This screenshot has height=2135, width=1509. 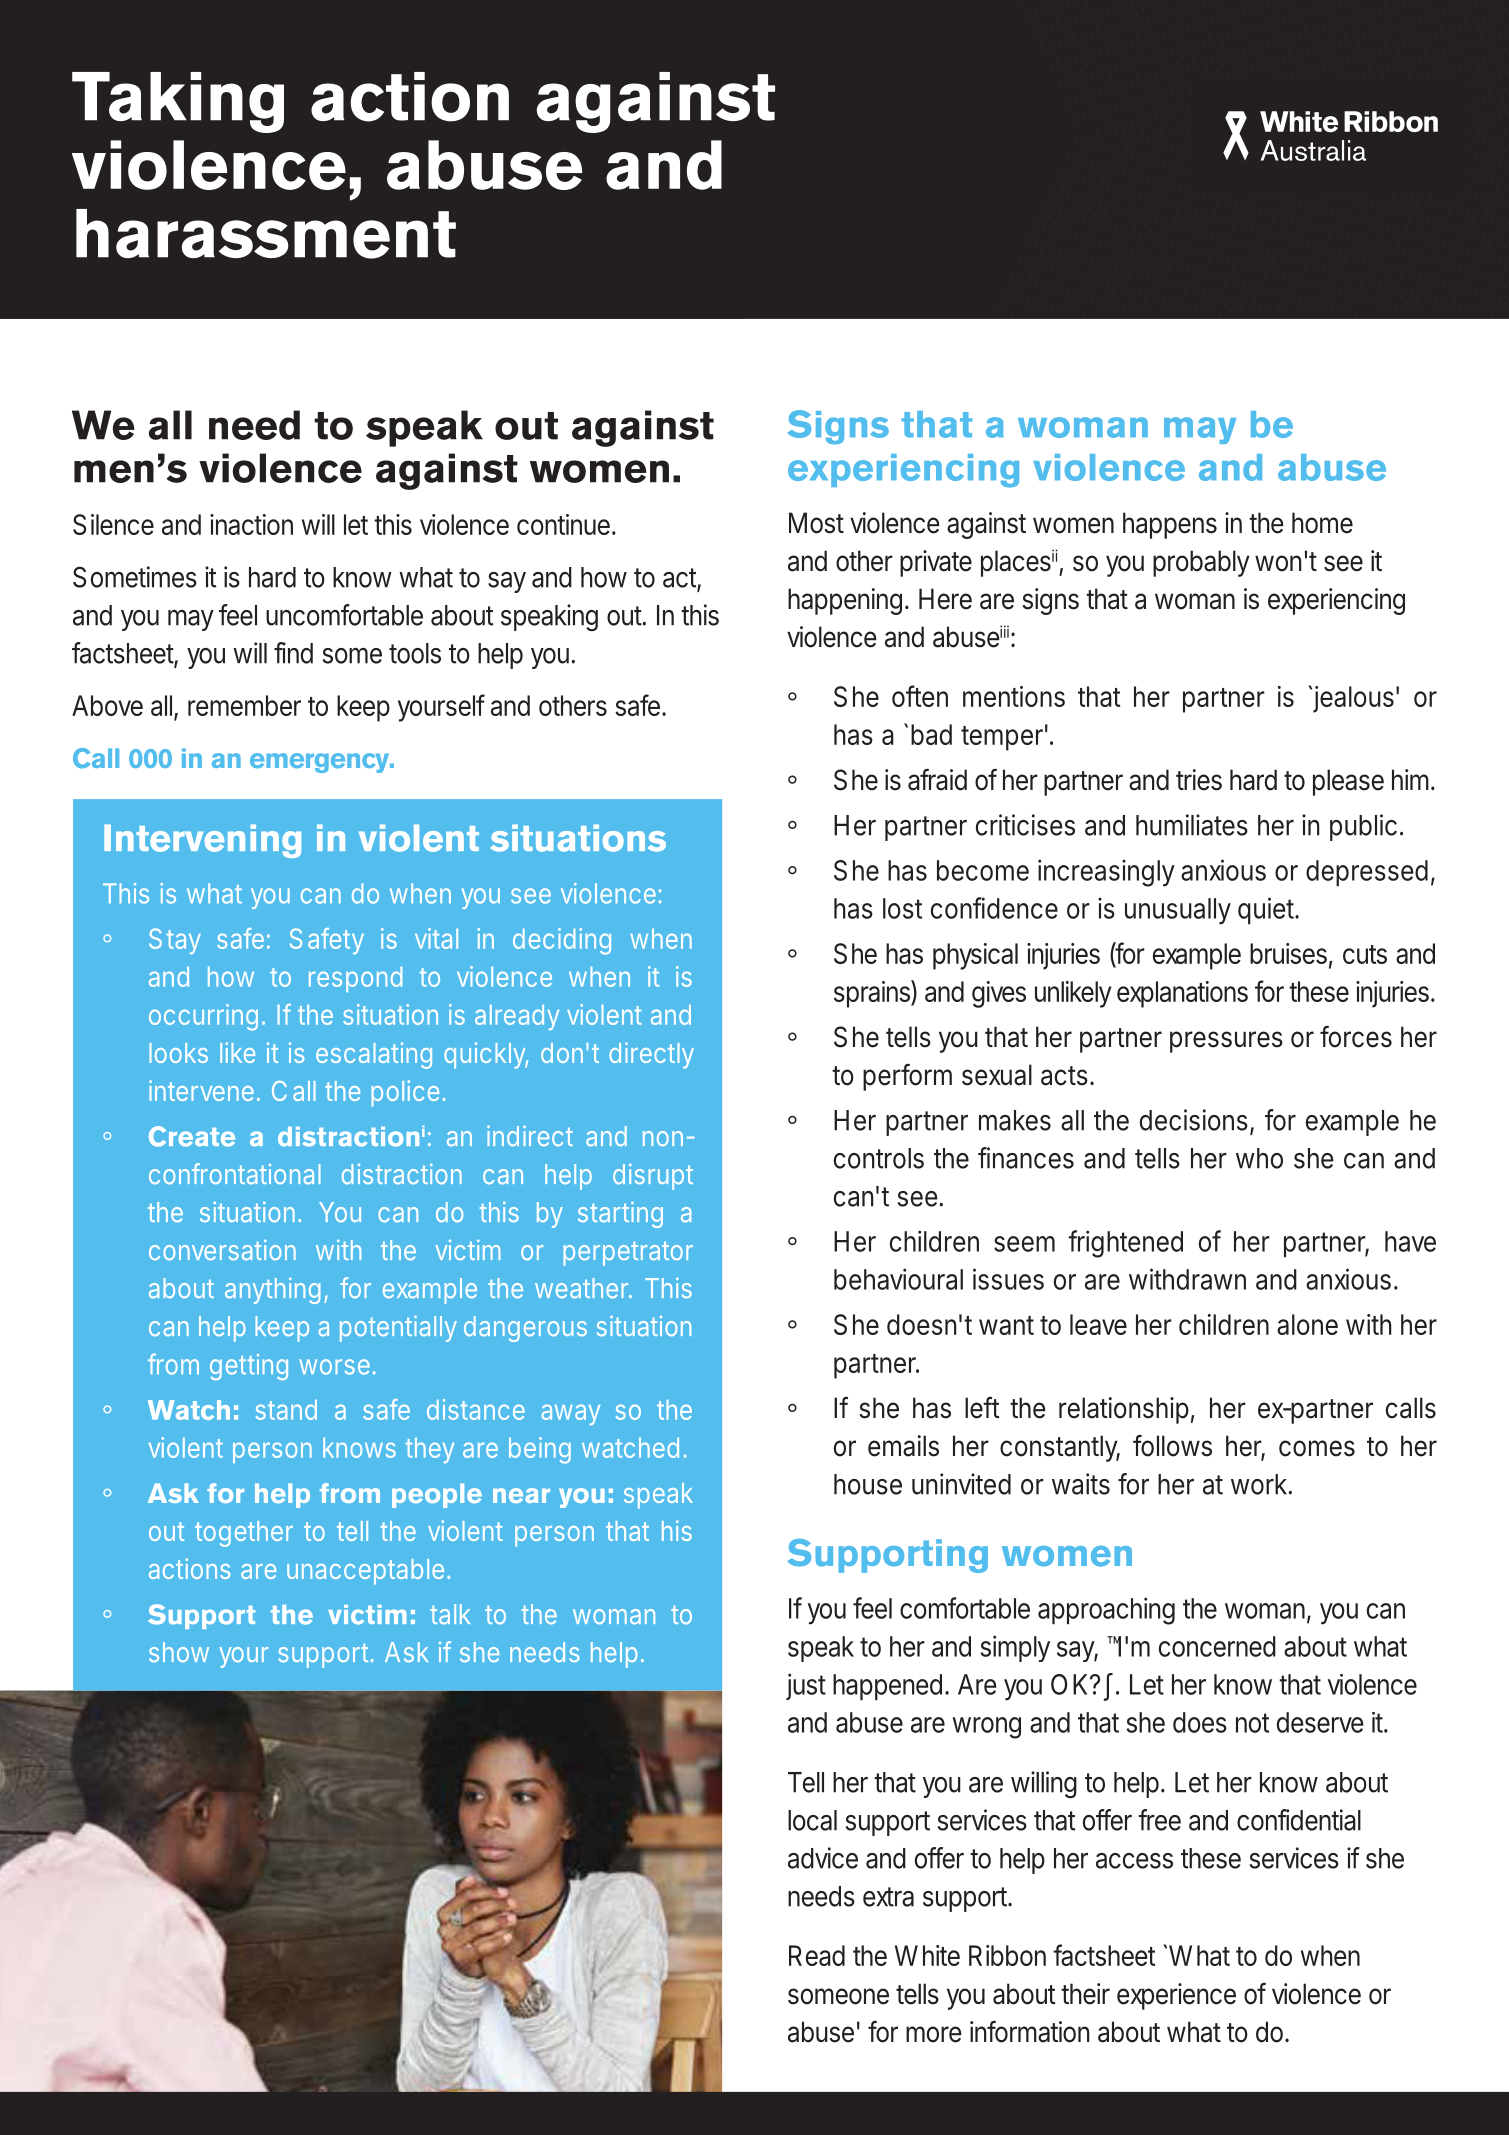 What do you see at coordinates (816, 523) in the screenshot?
I see `Most` at bounding box center [816, 523].
